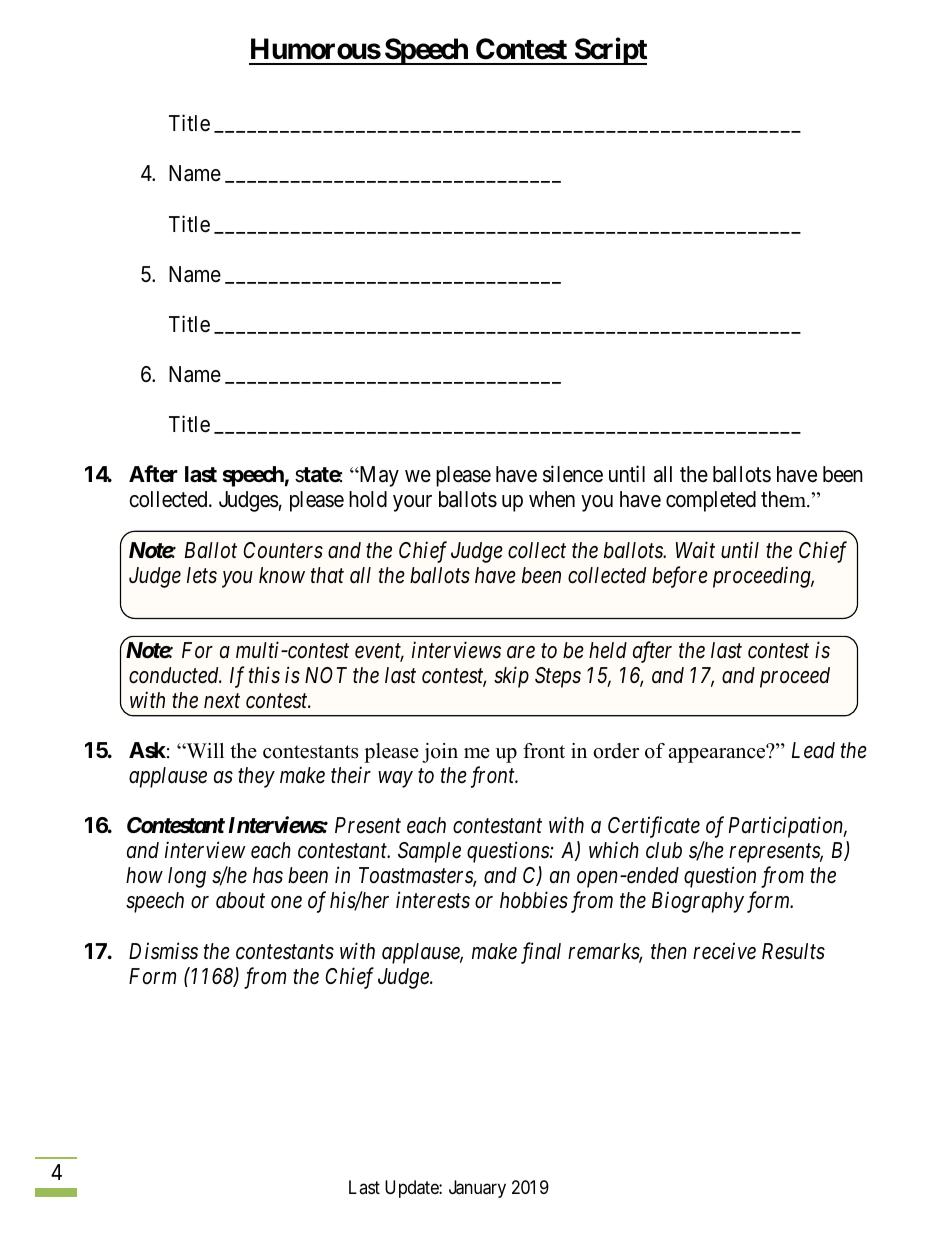  I want to click on lets, so click(202, 575).
